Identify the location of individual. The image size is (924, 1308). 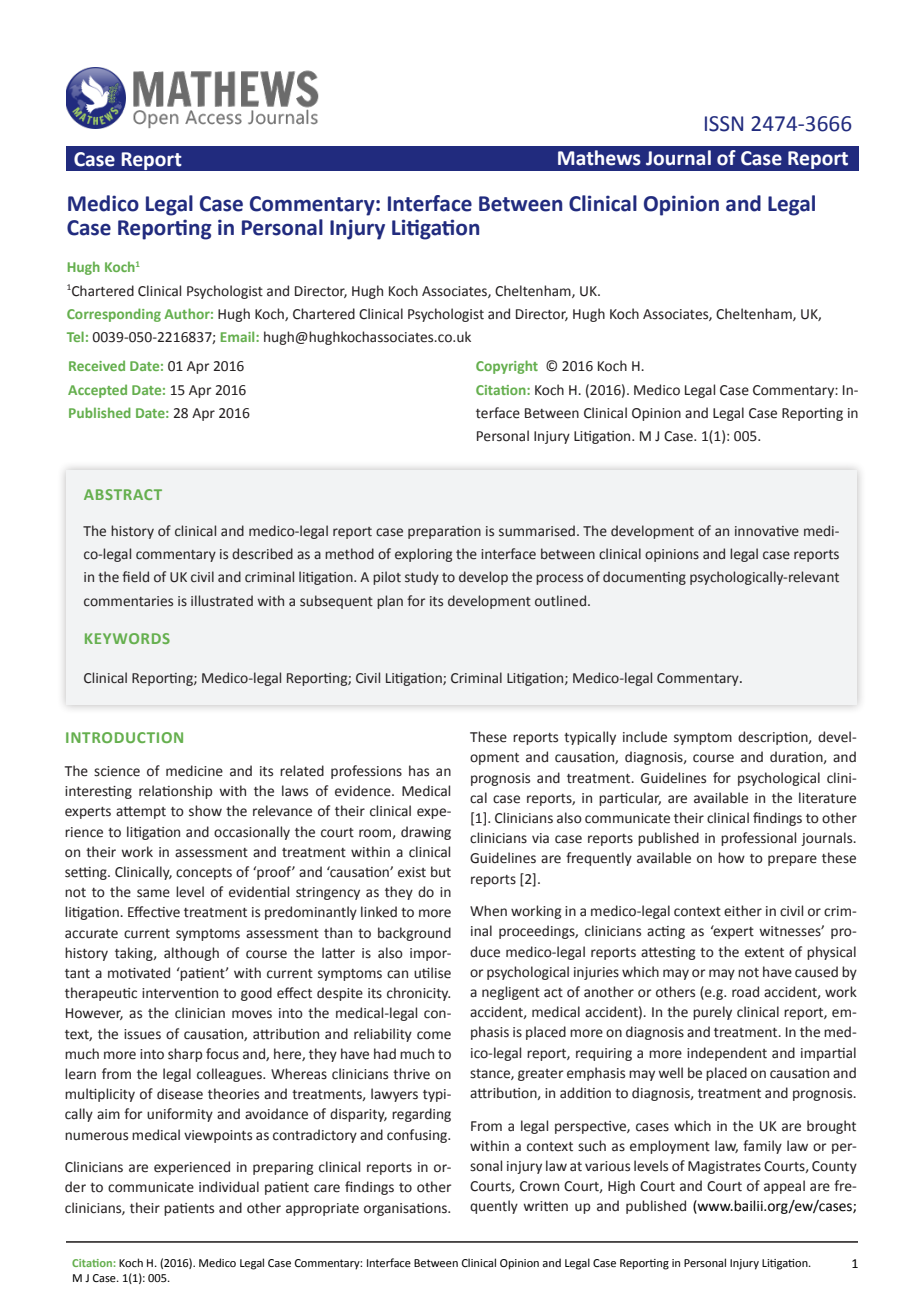
(229, 1187).
